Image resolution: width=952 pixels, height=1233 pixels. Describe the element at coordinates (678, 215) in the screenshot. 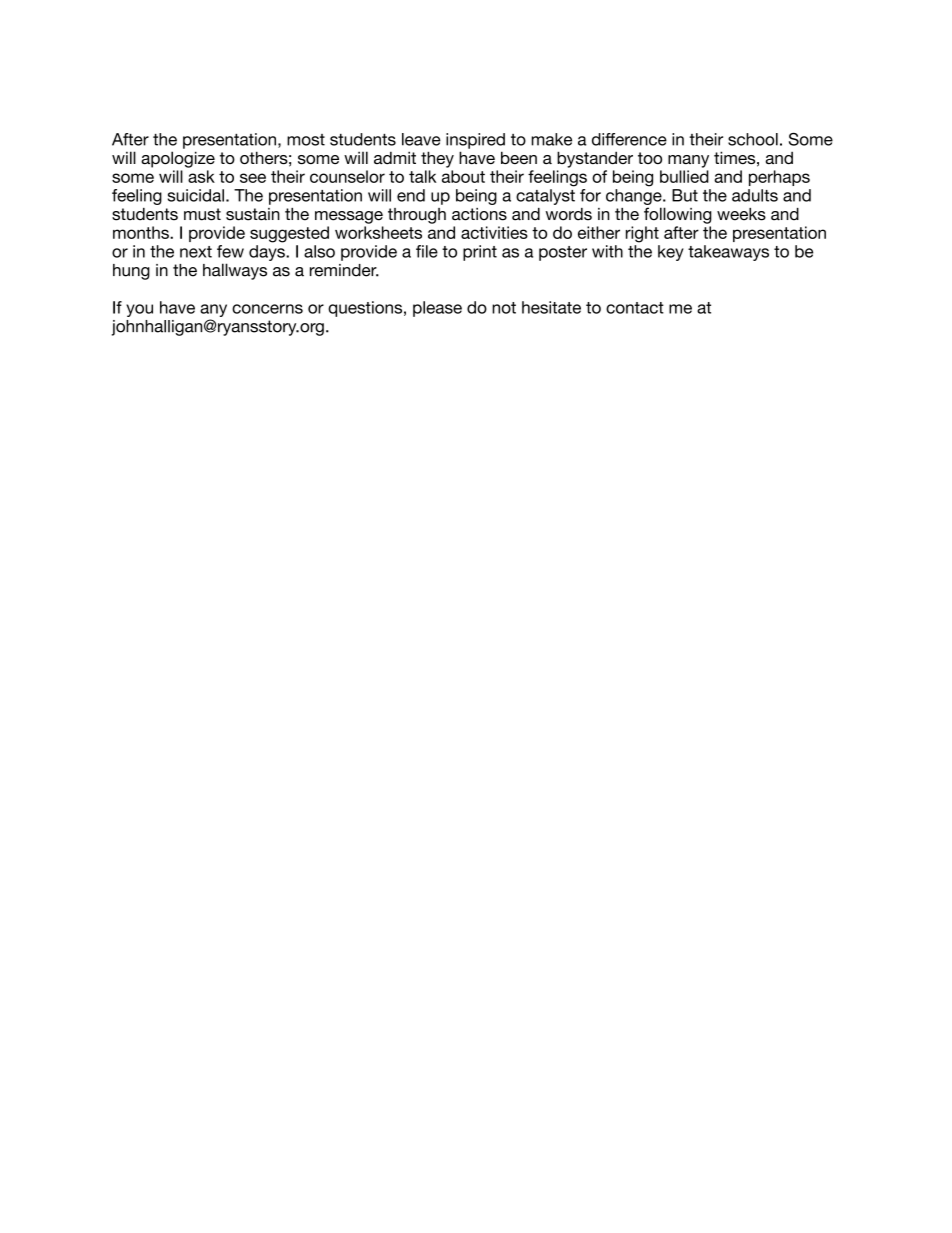

I see `following` at that location.
